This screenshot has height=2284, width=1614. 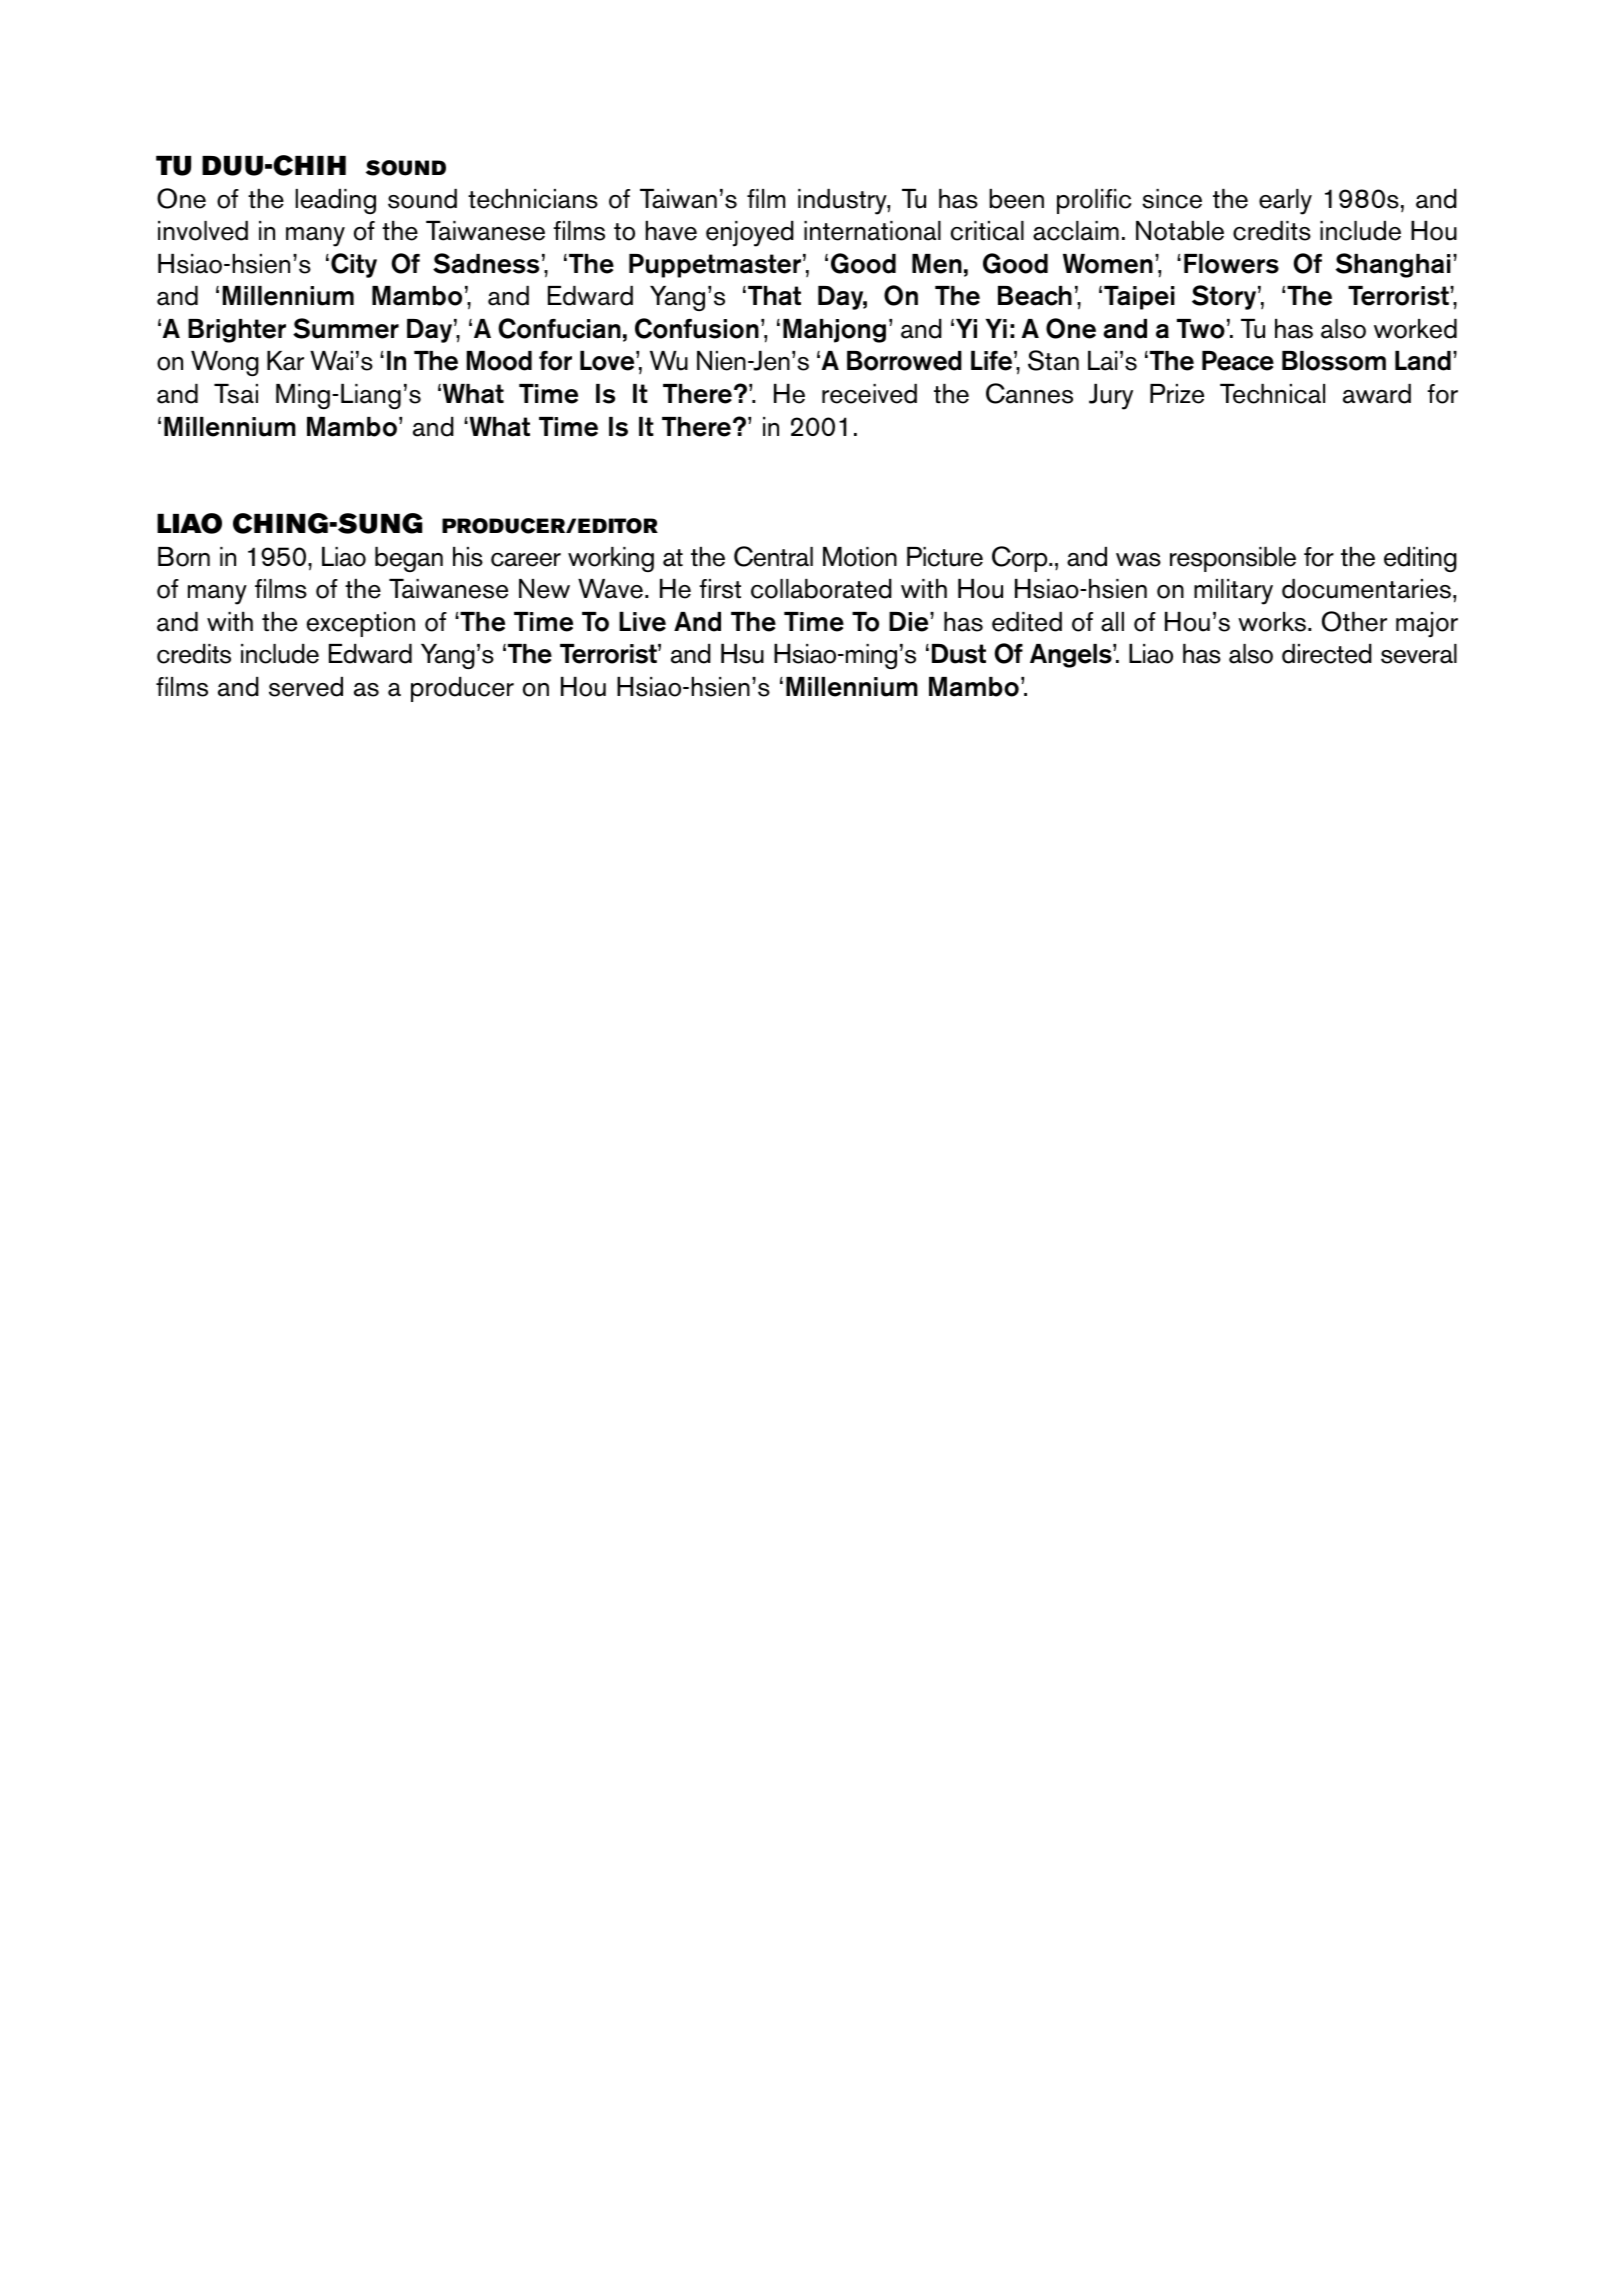 I want to click on collaborated, so click(x=821, y=589).
